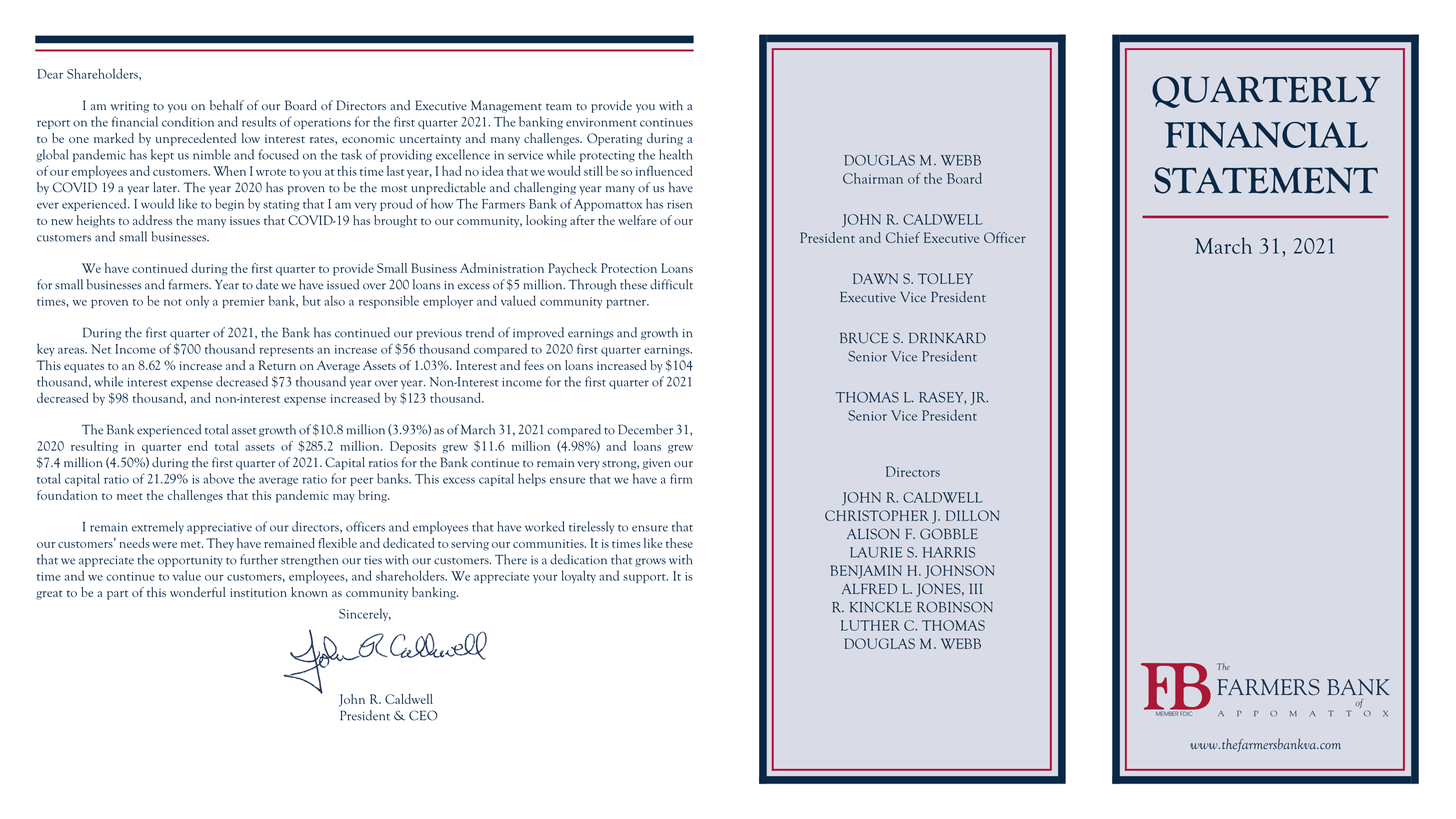 The image size is (1456, 819). I want to click on only, so click(197, 301).
